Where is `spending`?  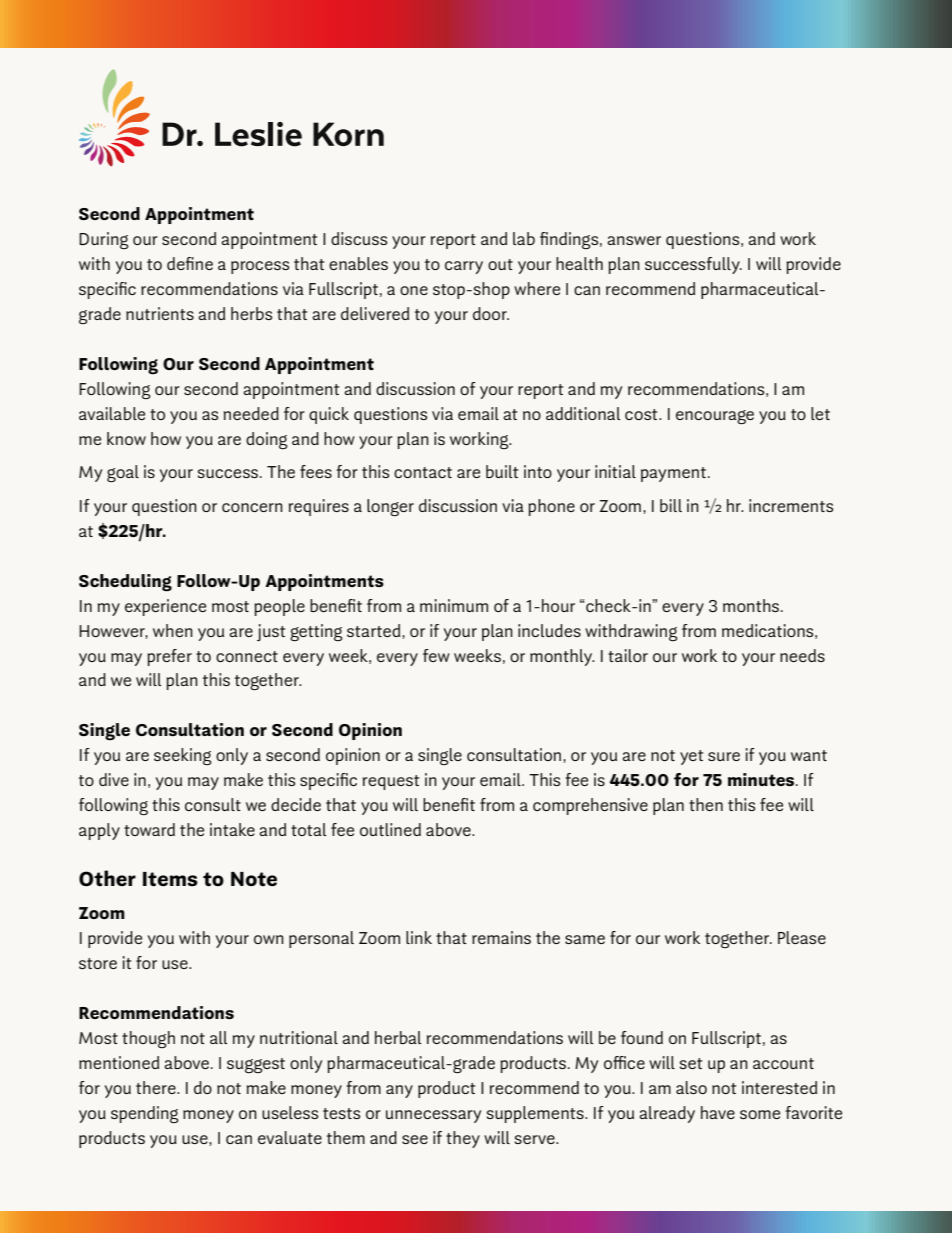 spending is located at coordinates (145, 1114).
